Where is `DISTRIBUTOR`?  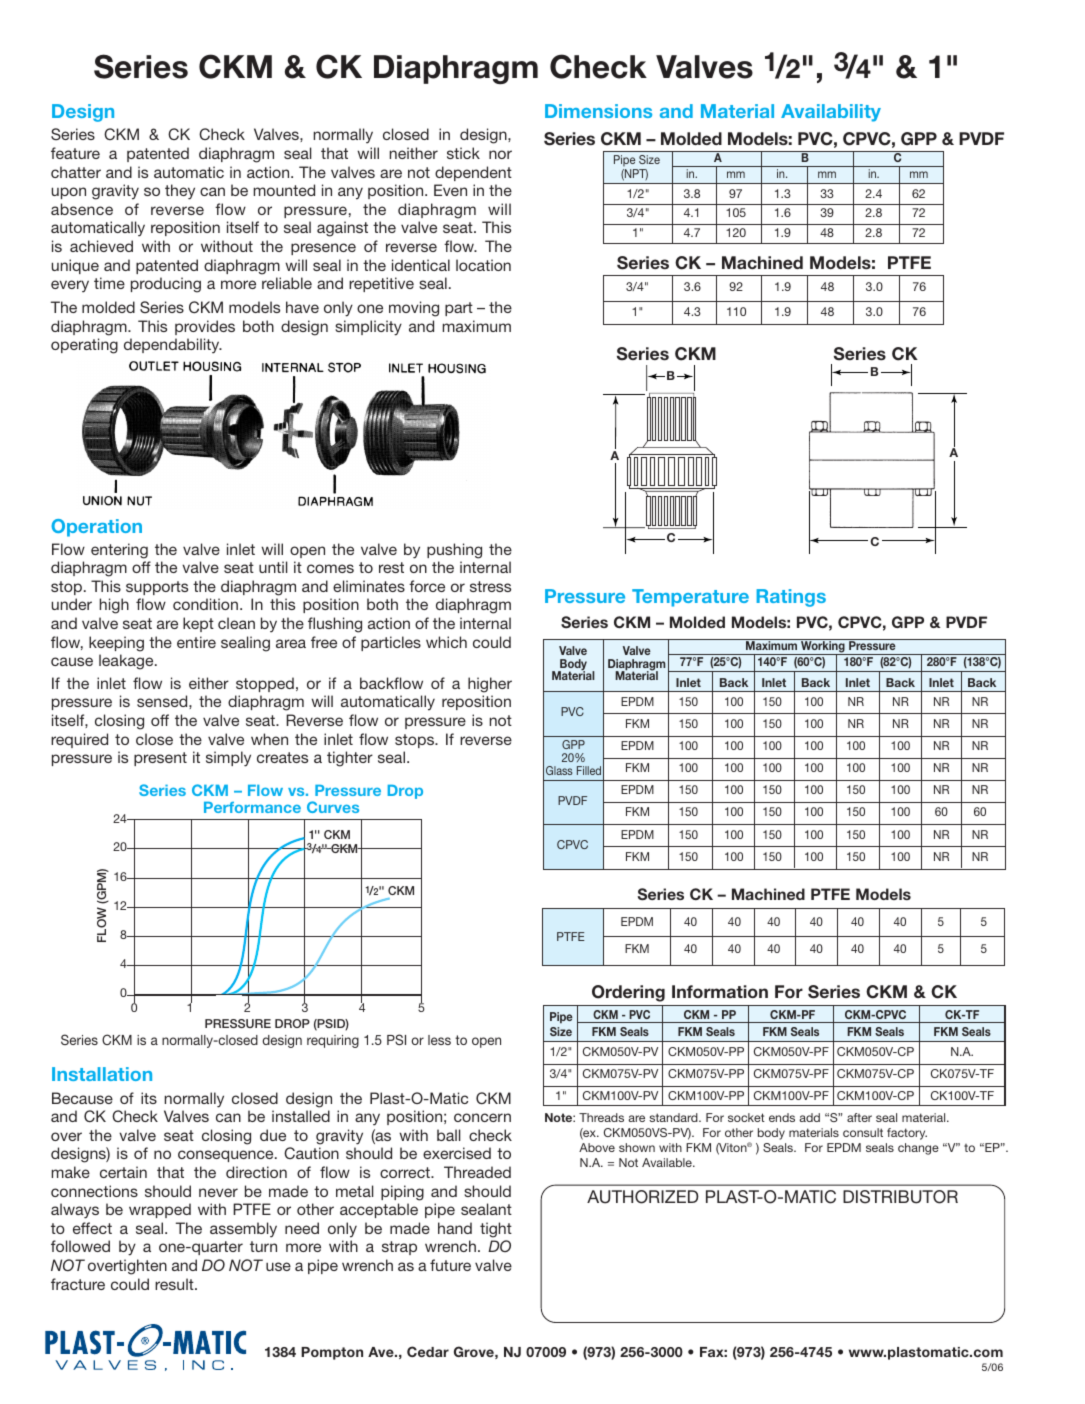 DISTRIBUTOR is located at coordinates (900, 1197).
